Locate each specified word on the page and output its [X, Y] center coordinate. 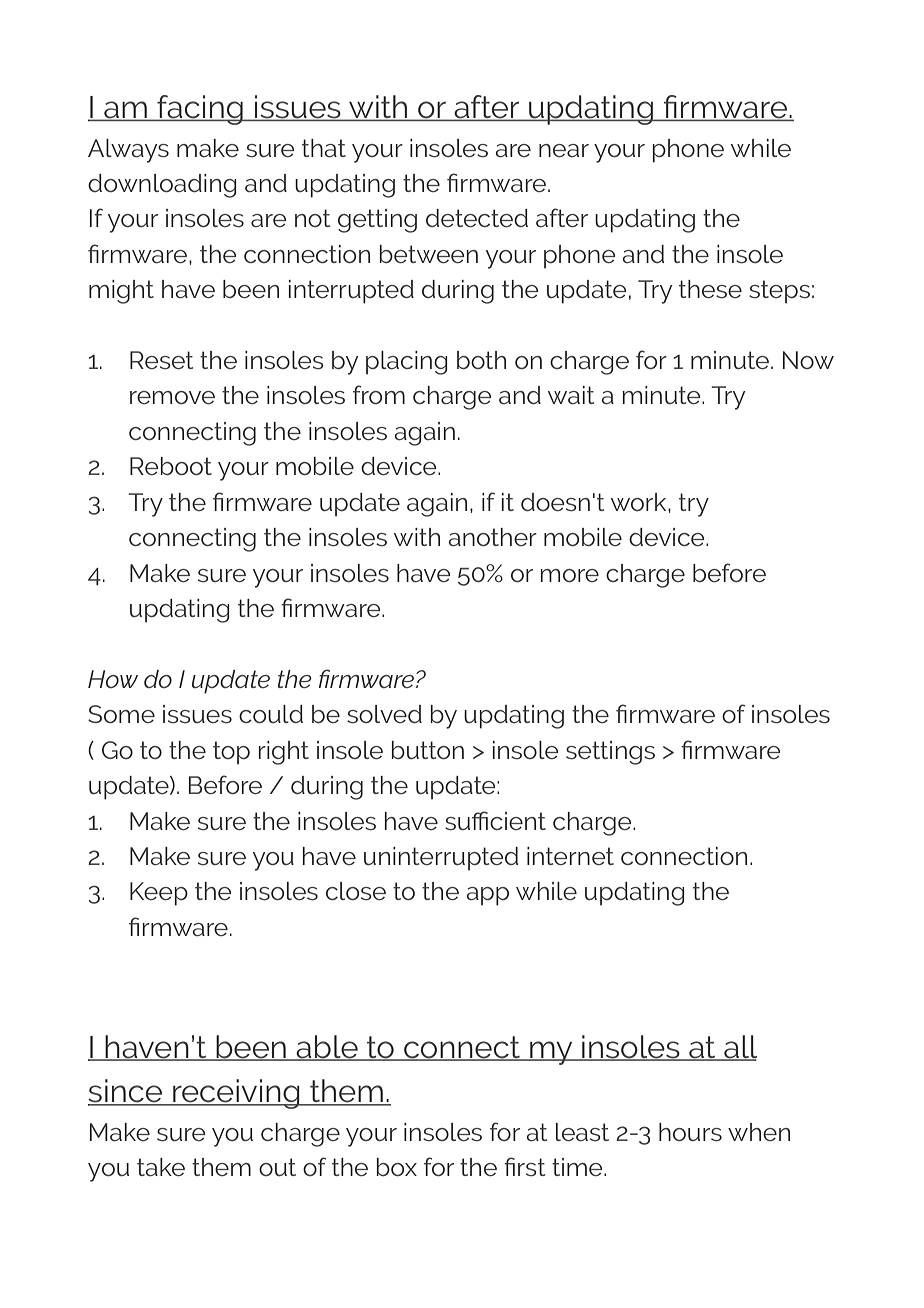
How [113, 679]
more [570, 575]
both [481, 360]
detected [477, 218]
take [161, 1167]
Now [808, 360]
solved [384, 714]
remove [172, 397]
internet [570, 856]
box [397, 1167]
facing [200, 110]
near [564, 150]
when [759, 1132]
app [488, 896]
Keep [159, 894]
